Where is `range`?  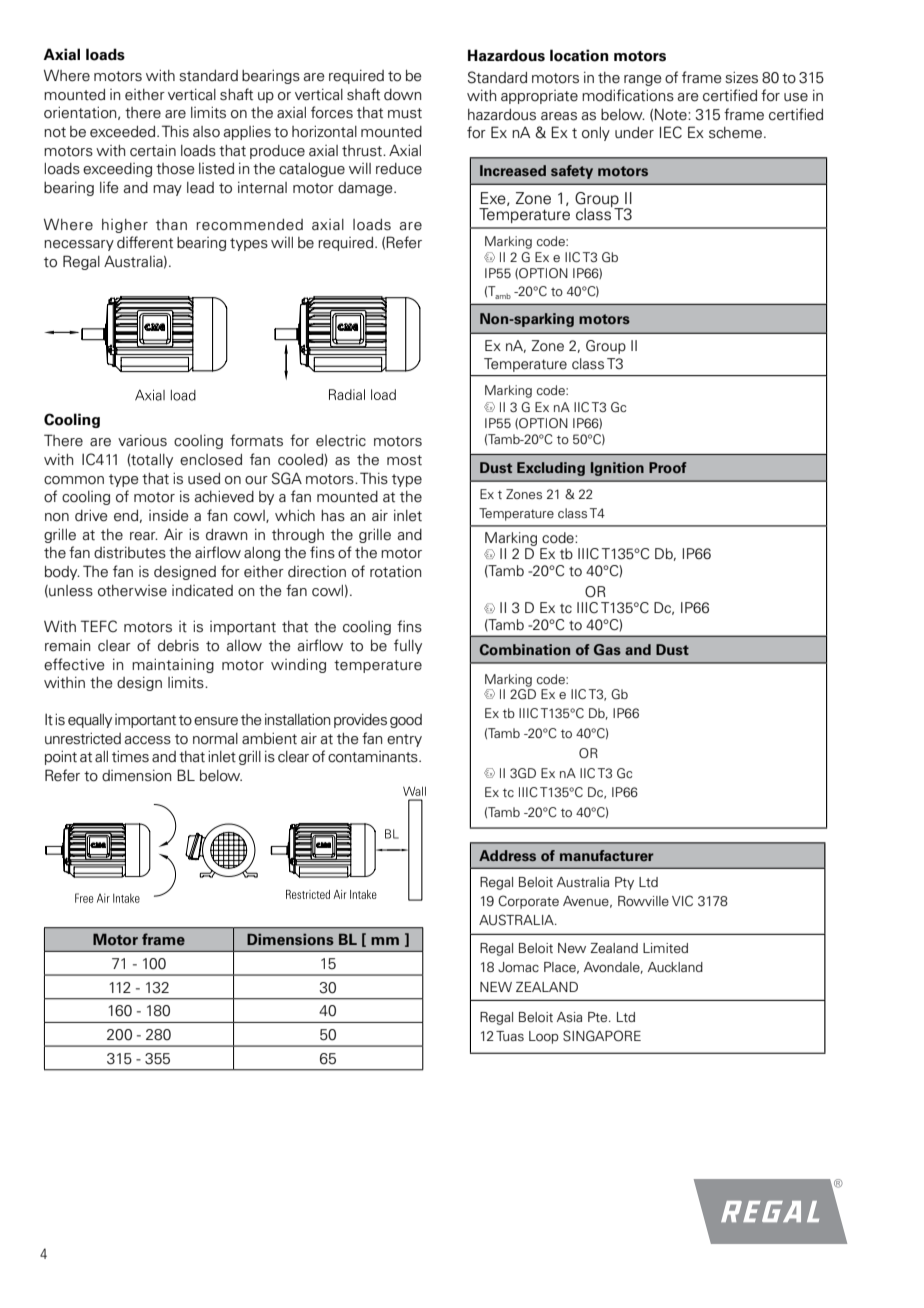
range is located at coordinates (643, 80).
